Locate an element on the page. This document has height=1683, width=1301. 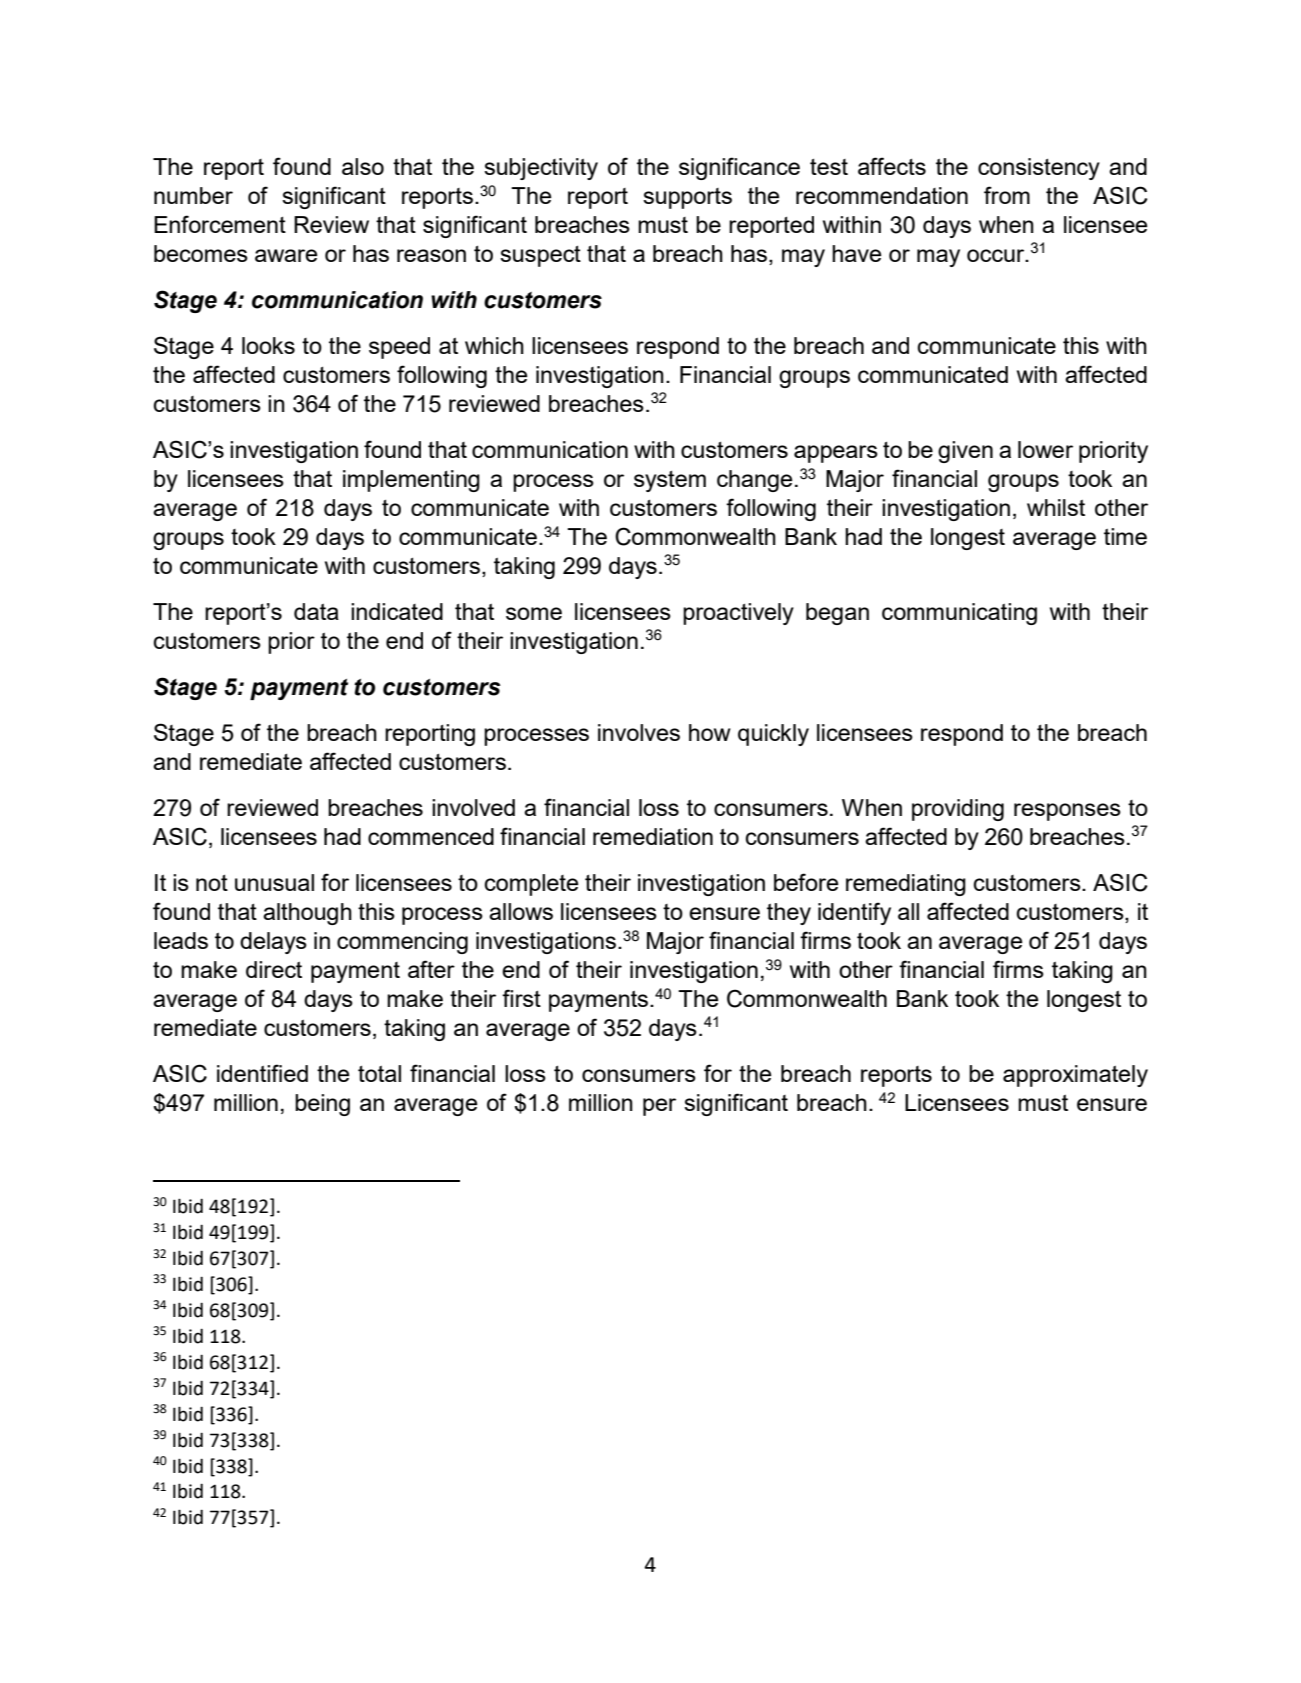
unusual is located at coordinates (274, 882).
